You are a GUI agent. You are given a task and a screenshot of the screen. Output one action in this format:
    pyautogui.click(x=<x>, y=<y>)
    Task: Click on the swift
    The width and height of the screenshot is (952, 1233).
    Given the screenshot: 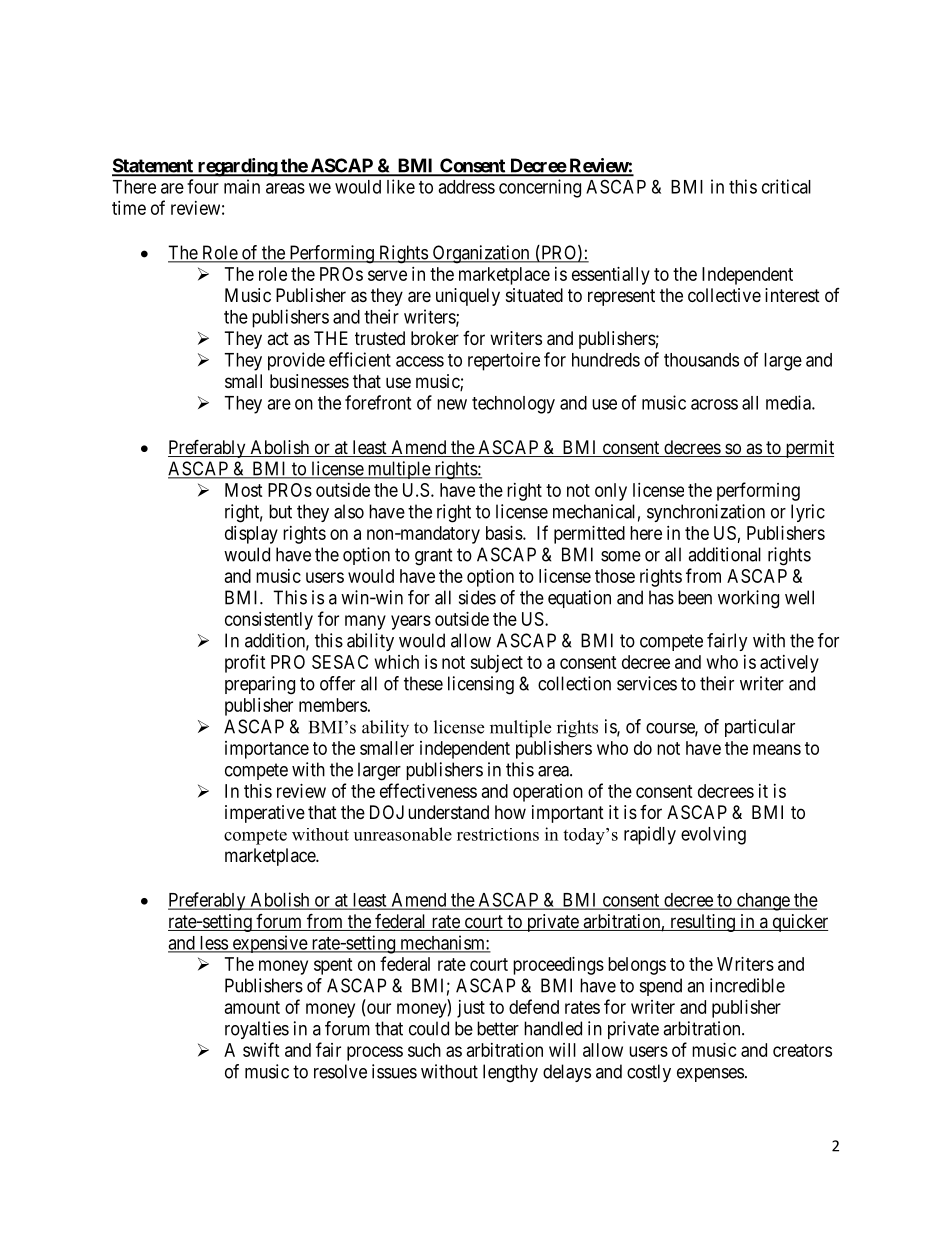 What is the action you would take?
    pyautogui.click(x=261, y=1049)
